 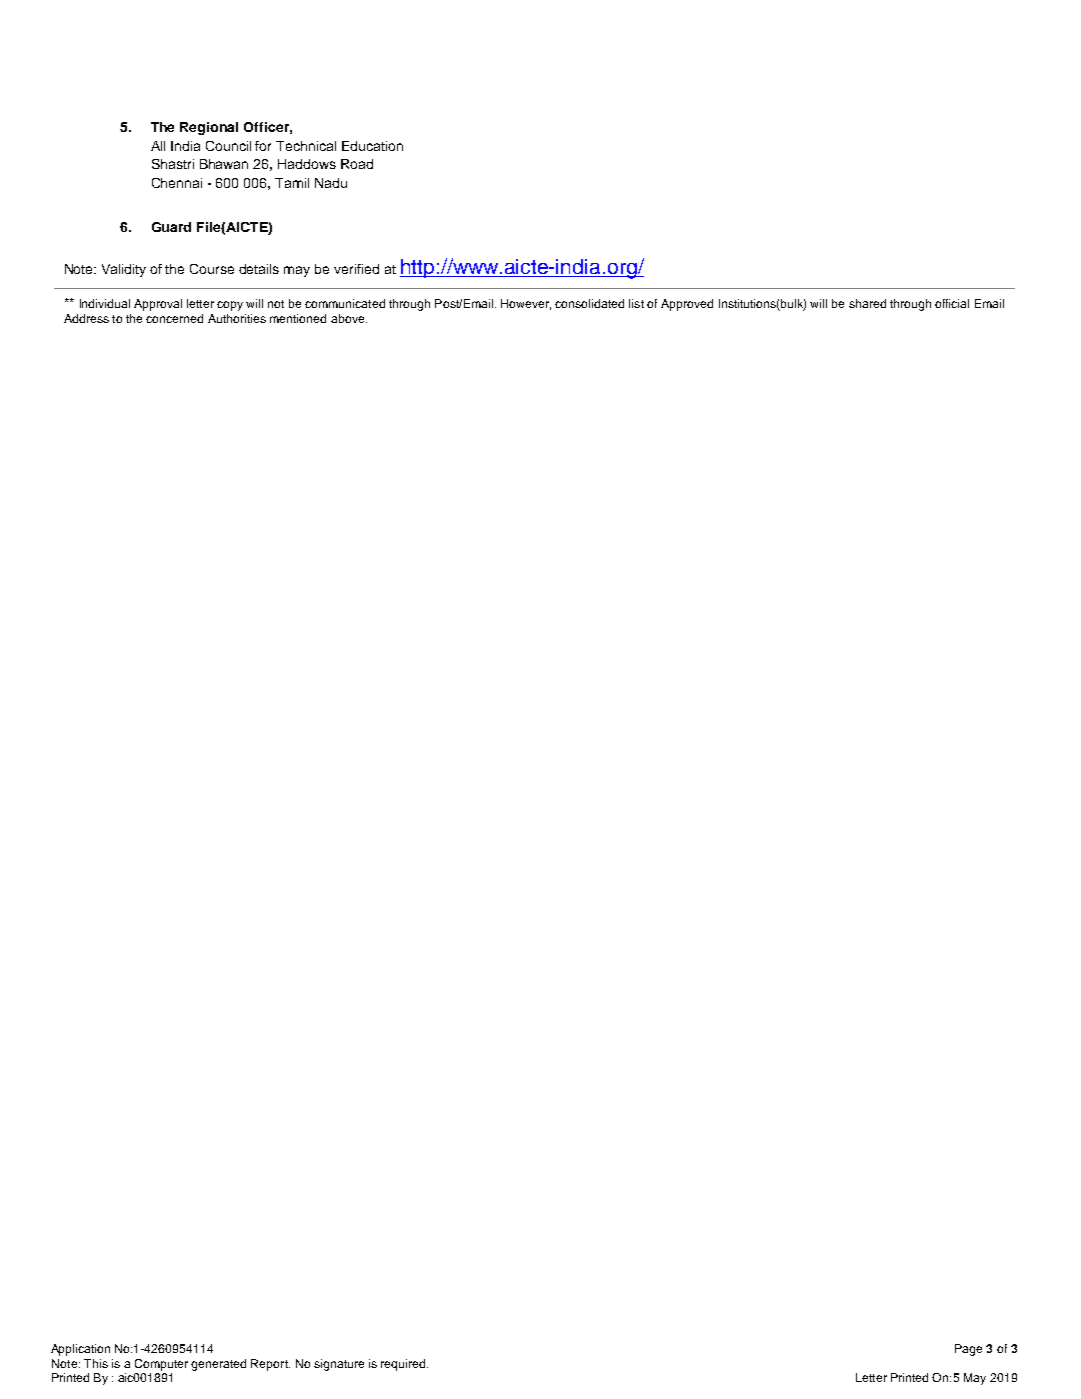 What do you see at coordinates (404, 1365) in the image?
I see `required` at bounding box center [404, 1365].
